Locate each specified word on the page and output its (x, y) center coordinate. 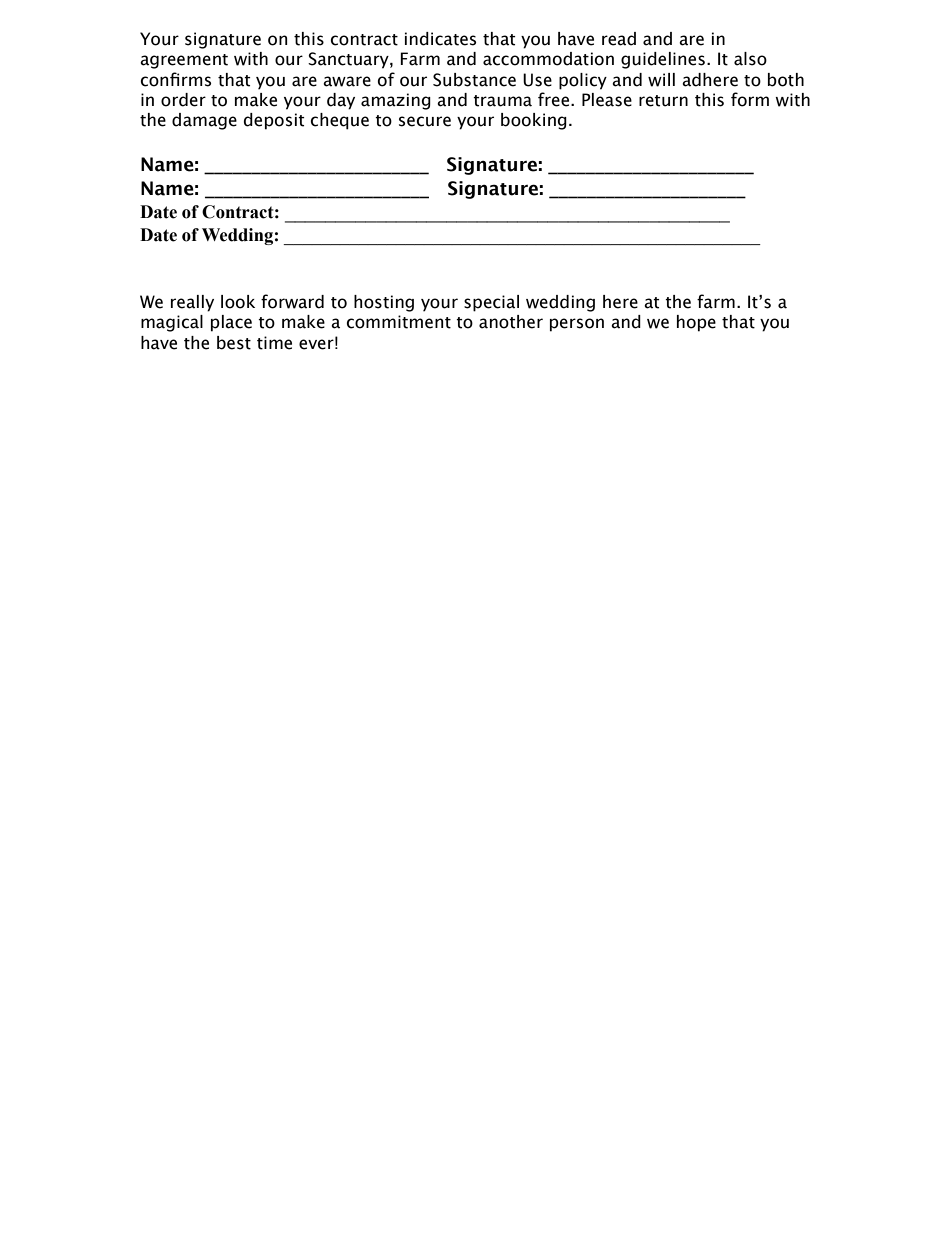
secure (425, 121)
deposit (274, 121)
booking (534, 121)
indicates (440, 39)
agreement (184, 61)
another (511, 322)
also (750, 59)
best (234, 343)
